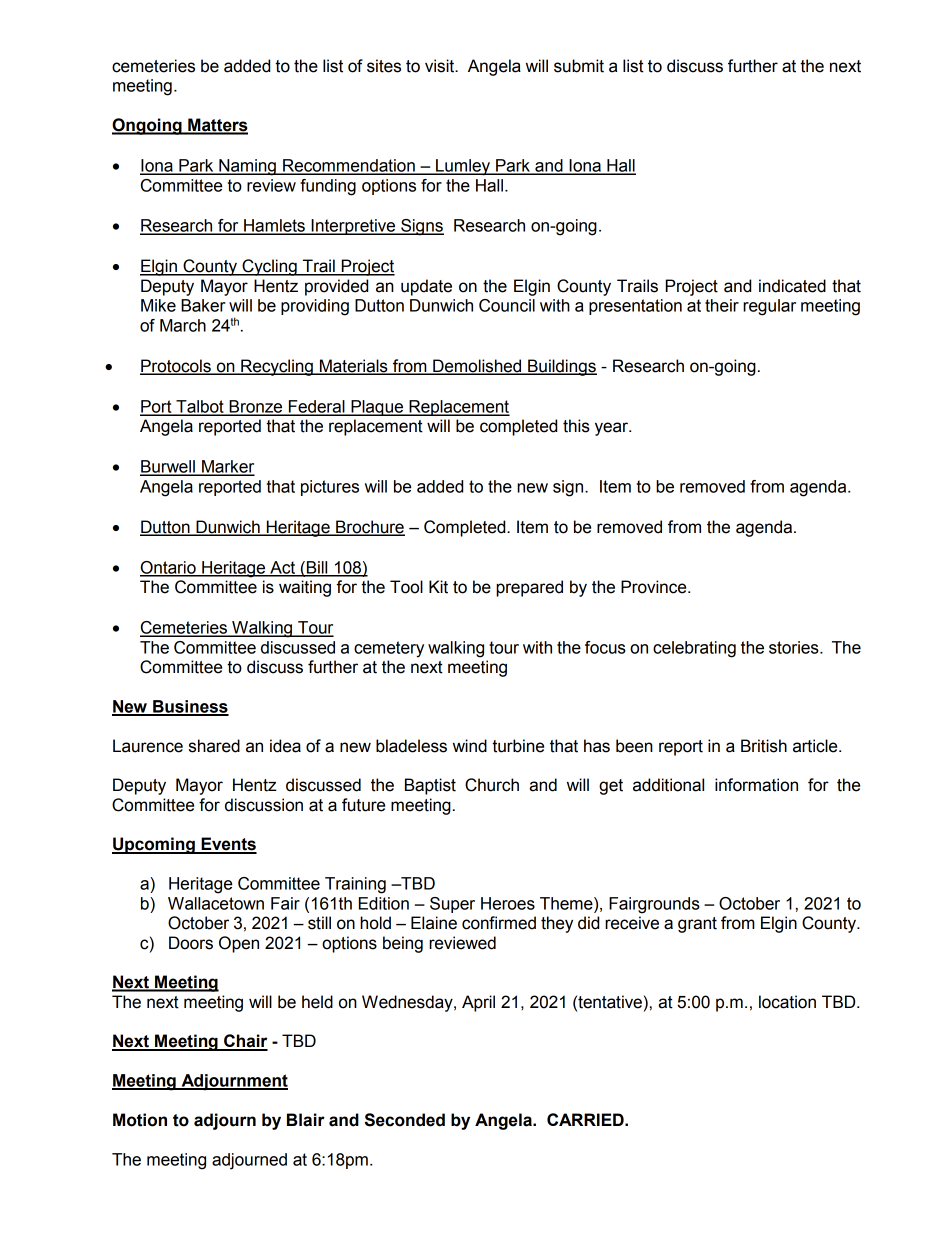 This page has height=1233, width=952. I want to click on Chair, so click(245, 1042).
